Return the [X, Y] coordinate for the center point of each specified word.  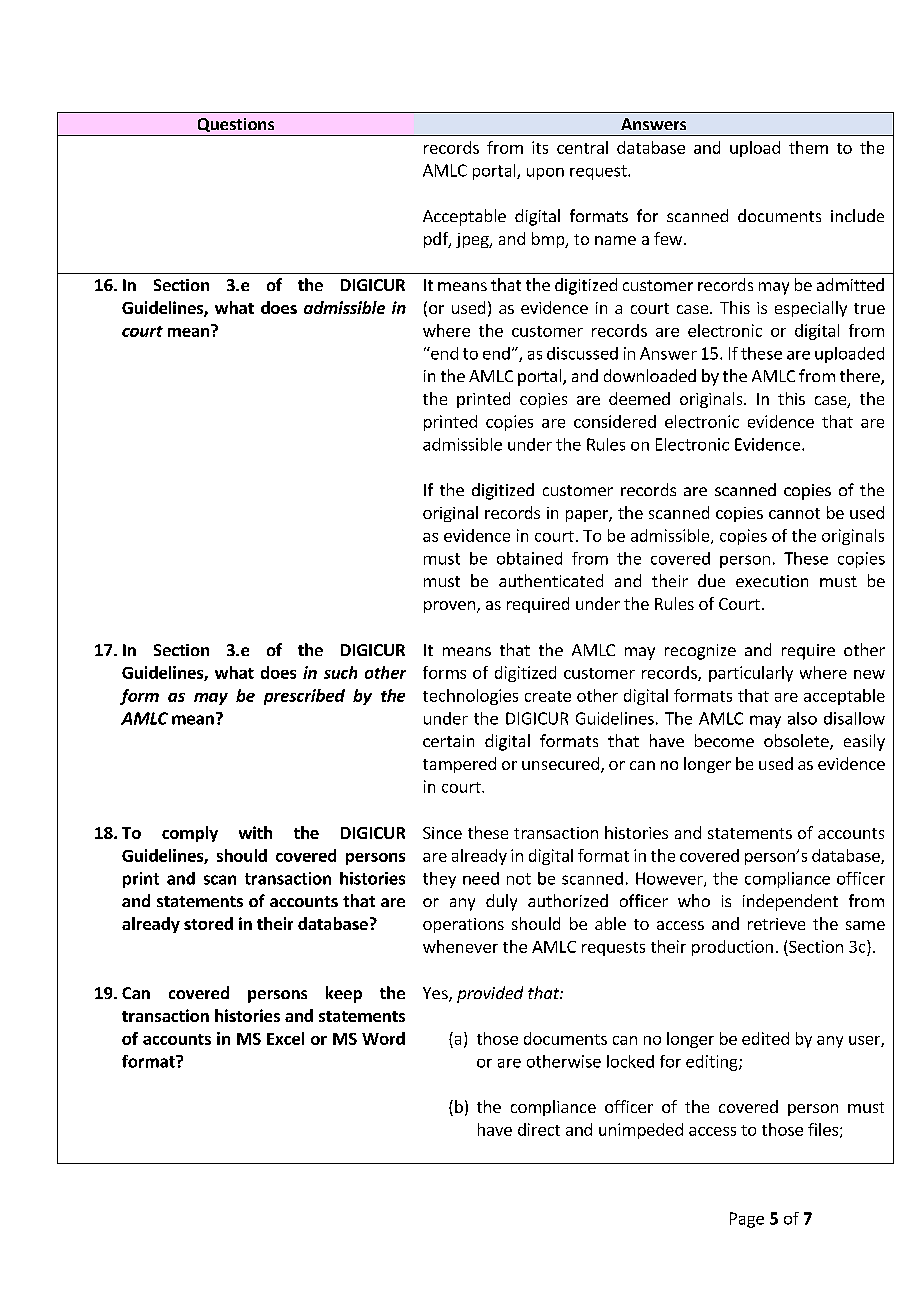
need [481, 878]
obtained [529, 558]
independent [790, 902]
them [808, 147]
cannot [794, 513]
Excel [285, 1038]
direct [539, 1129]
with [255, 832]
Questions [236, 125]
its [540, 147]
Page [747, 1220]
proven [449, 607]
